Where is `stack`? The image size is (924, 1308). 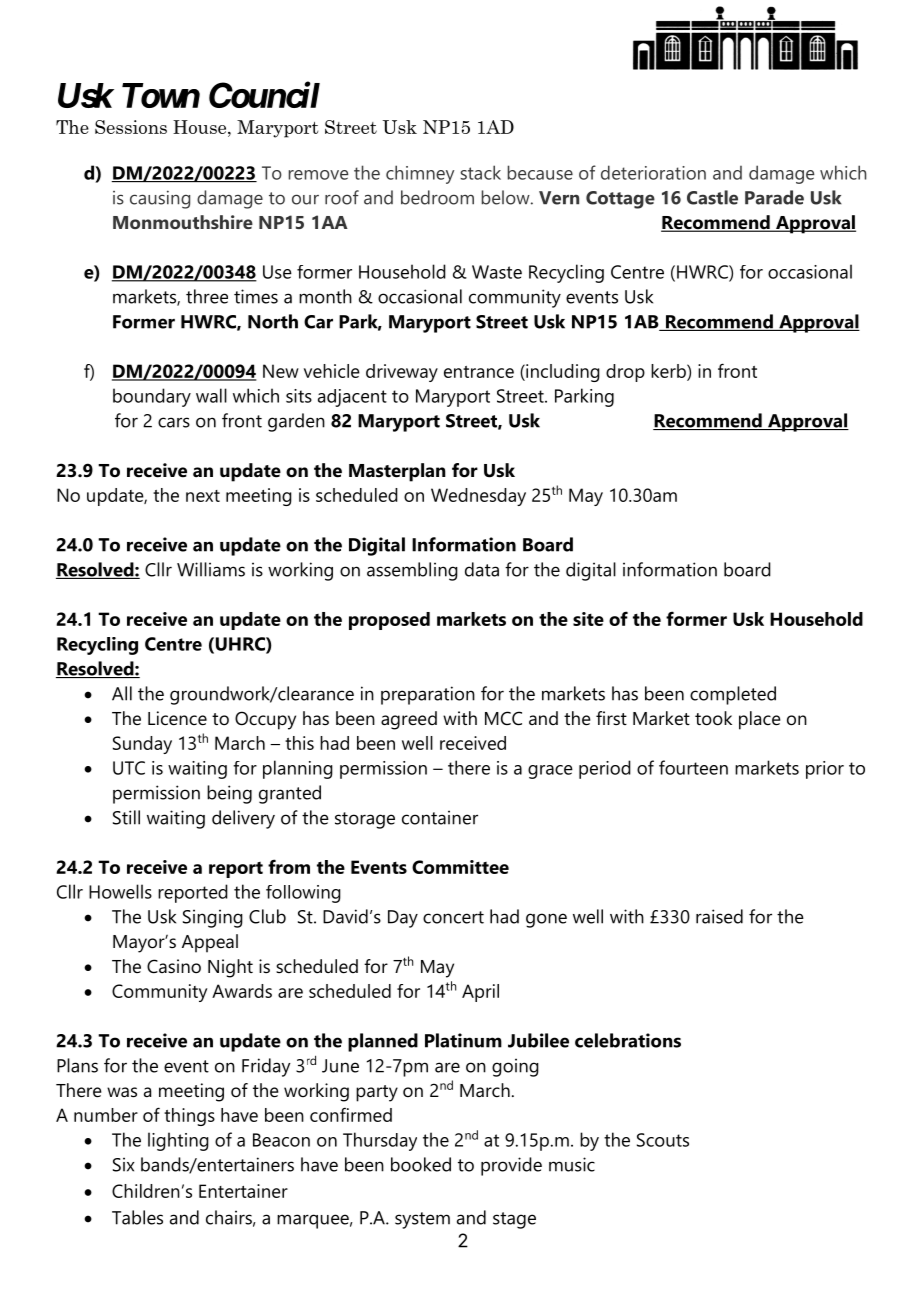
stack is located at coordinates (480, 172).
